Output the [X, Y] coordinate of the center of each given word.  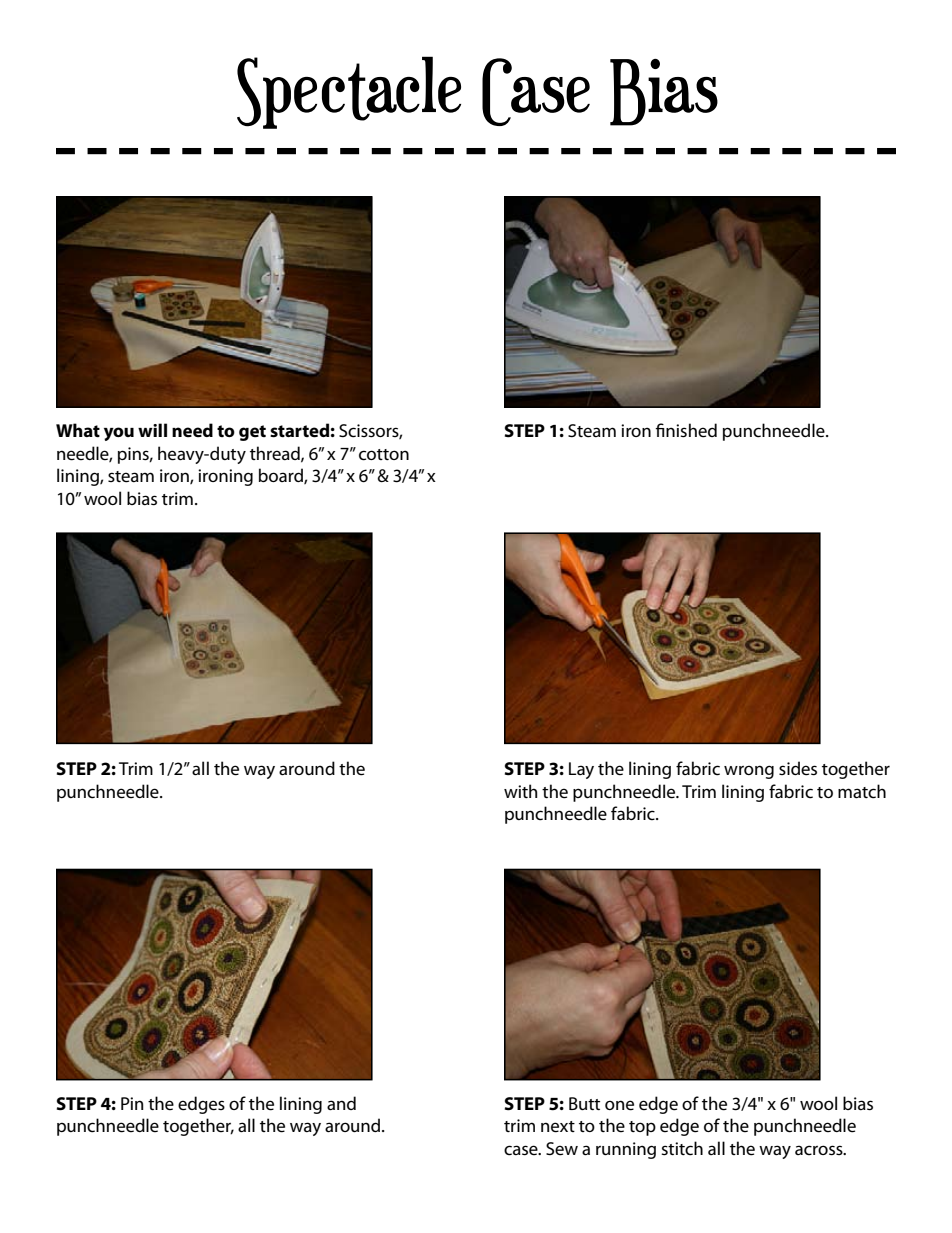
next [558, 1127]
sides [798, 768]
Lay [581, 770]
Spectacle [349, 92]
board [282, 476]
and [341, 1103]
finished [686, 430]
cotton [384, 455]
